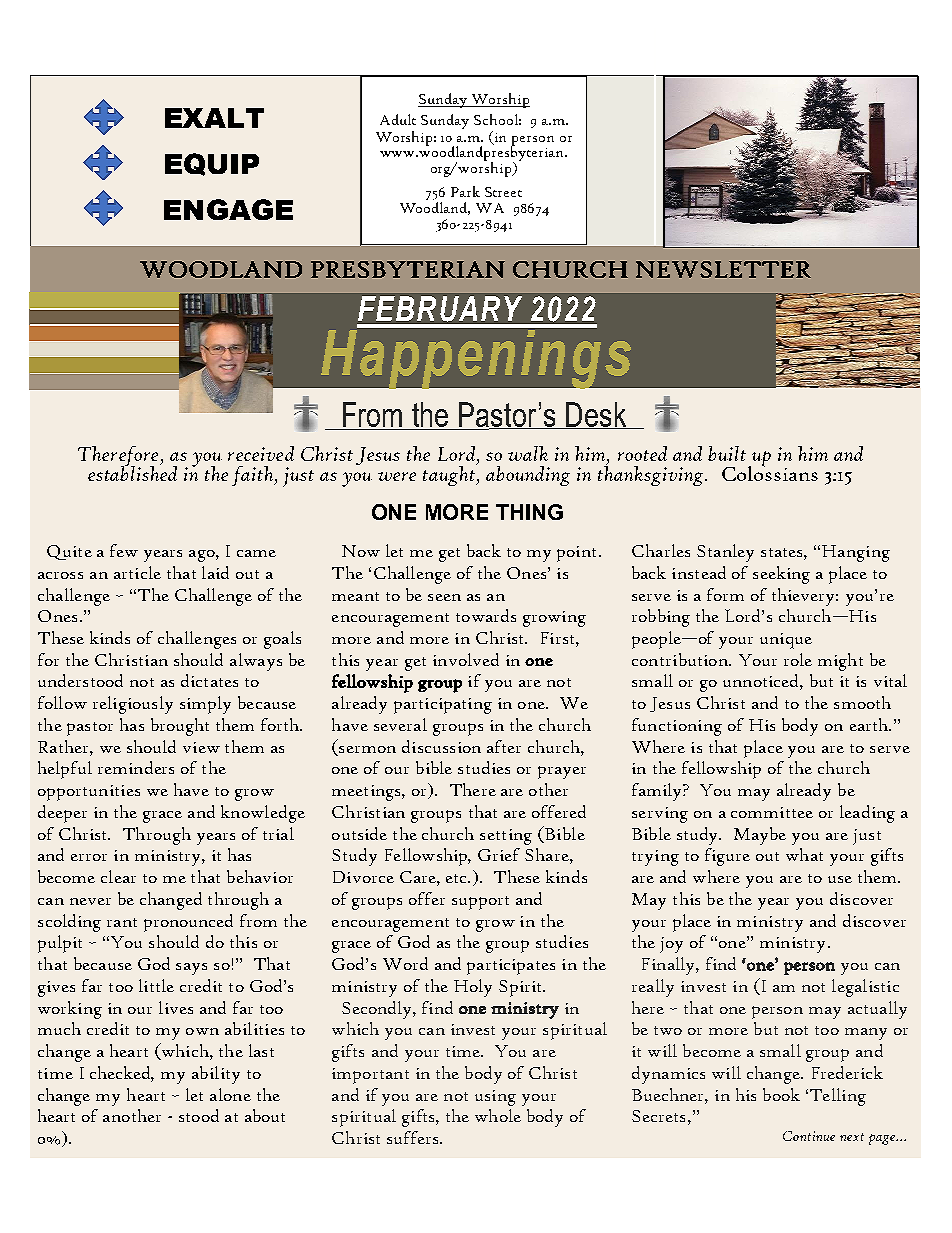 The image size is (952, 1233). What do you see at coordinates (770, 472) in the document?
I see `Colossians` at bounding box center [770, 472].
